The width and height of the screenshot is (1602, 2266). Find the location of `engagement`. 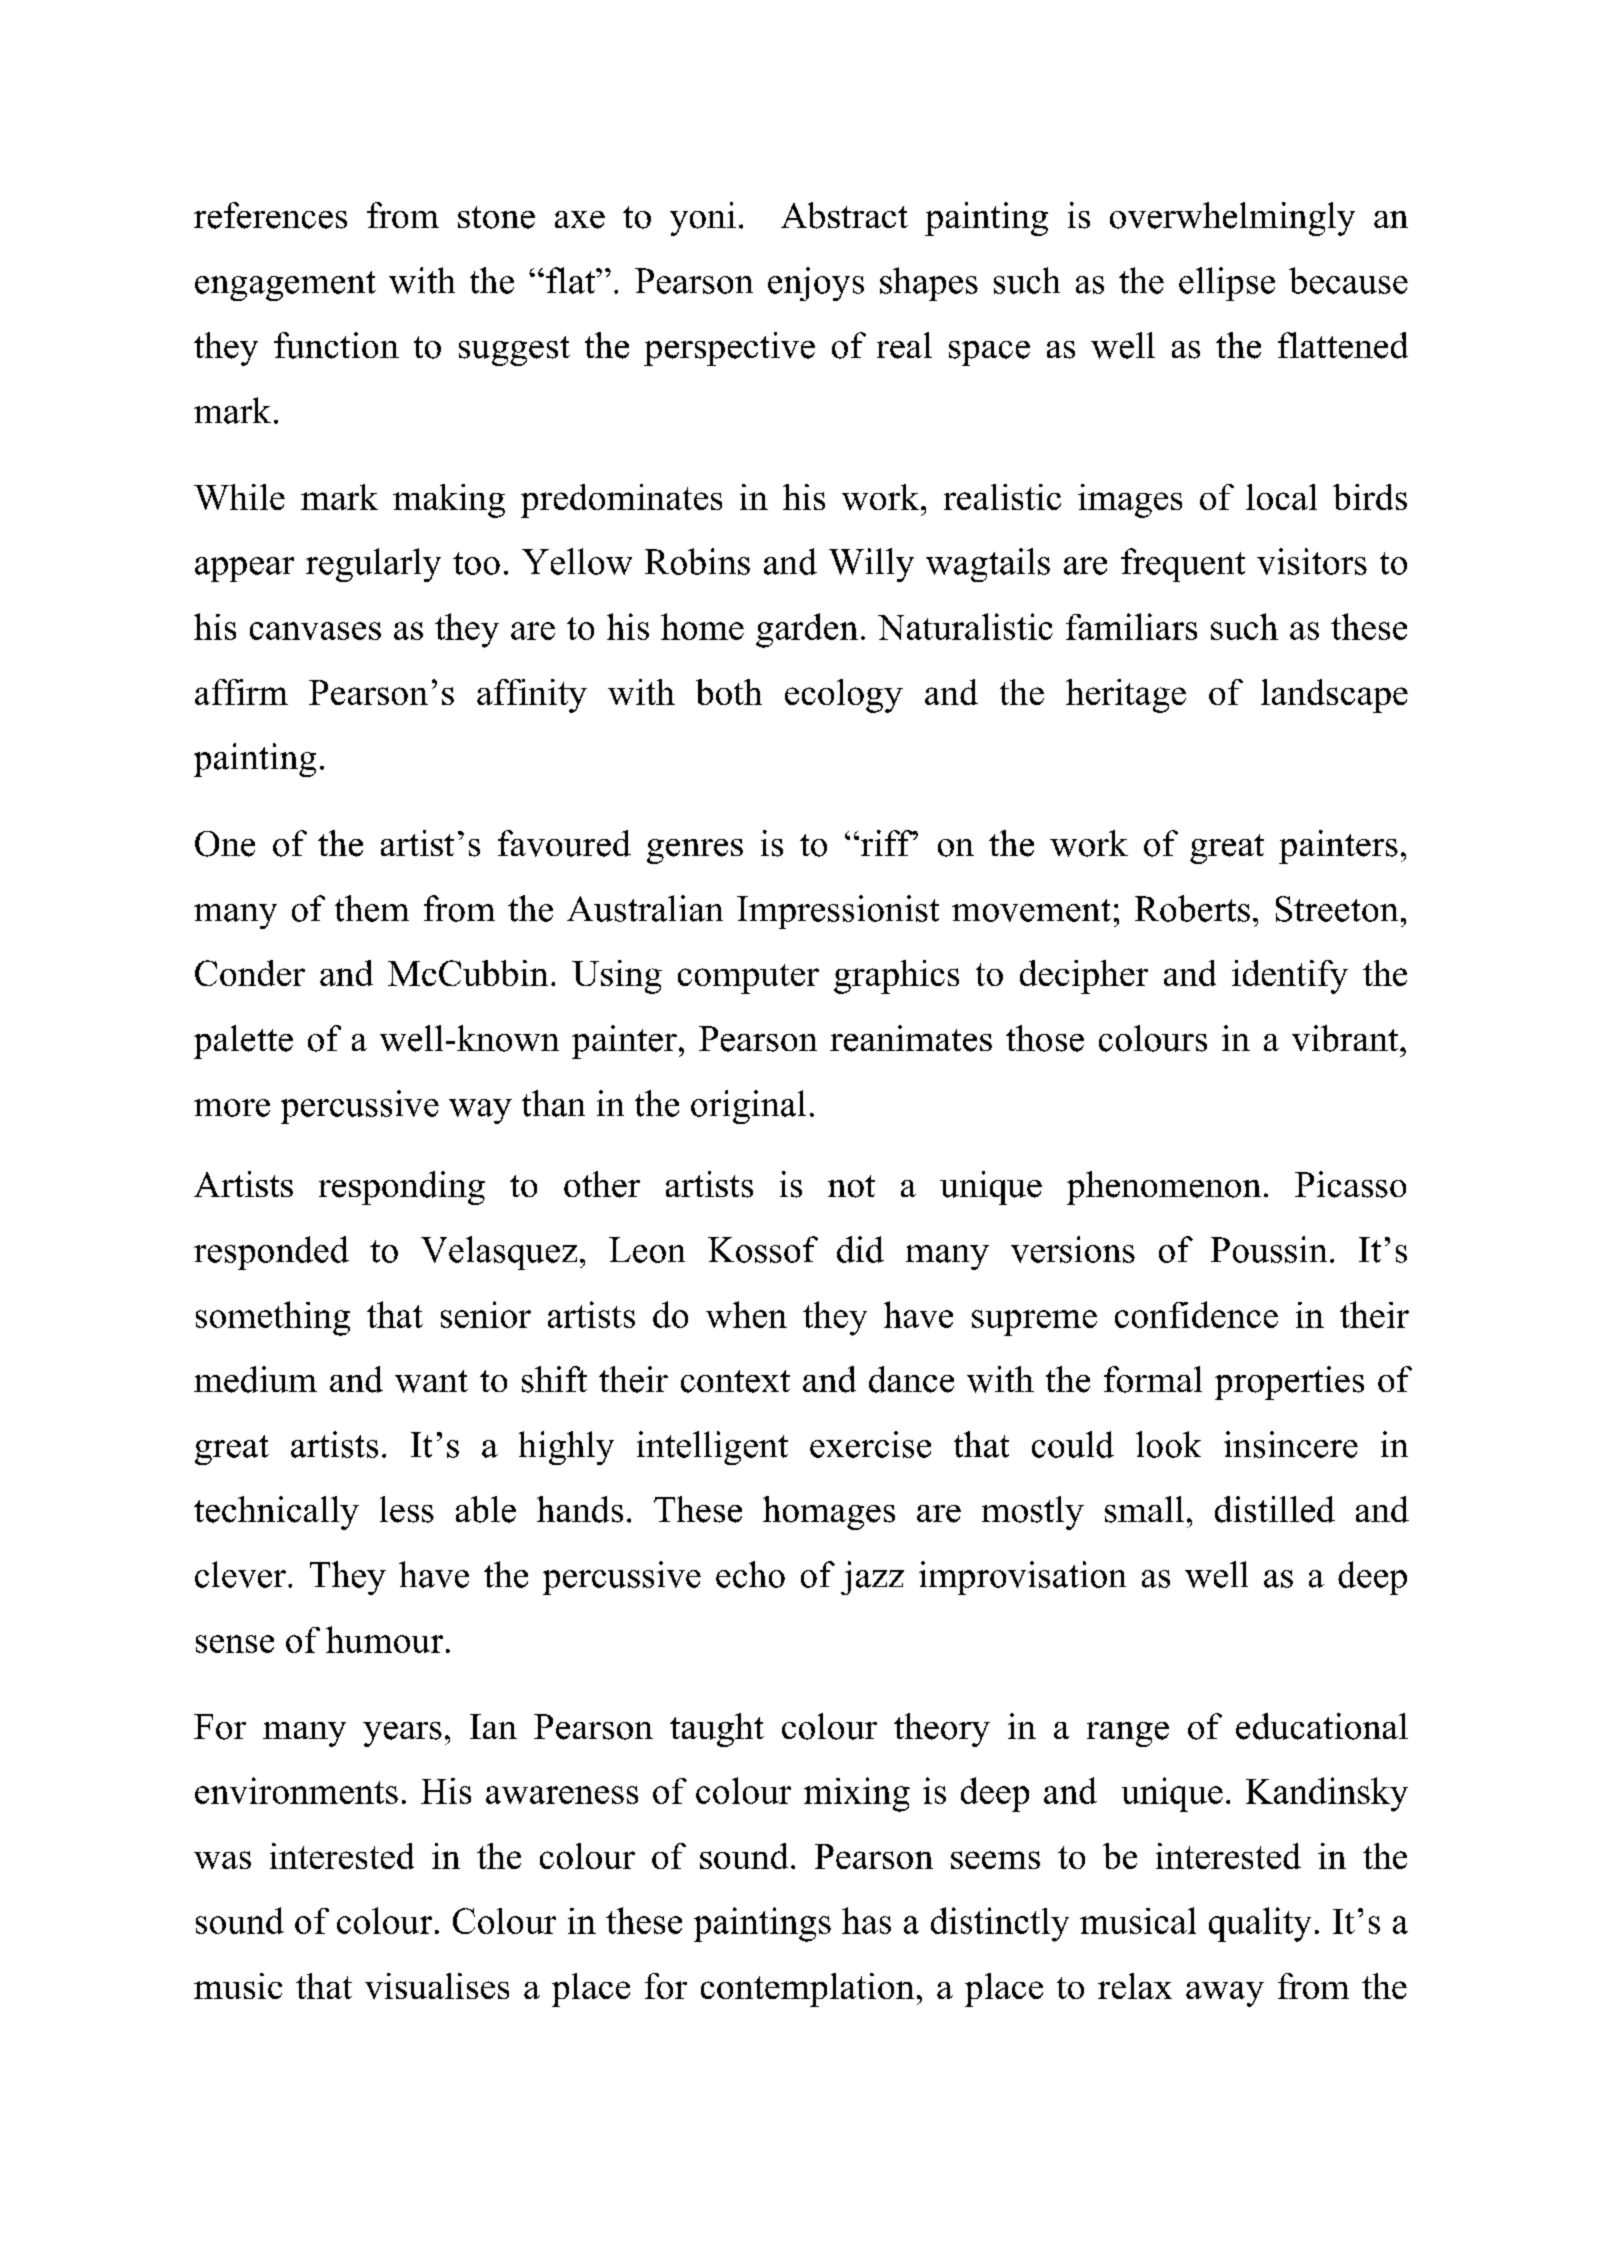

engagement is located at coordinates (285, 286).
